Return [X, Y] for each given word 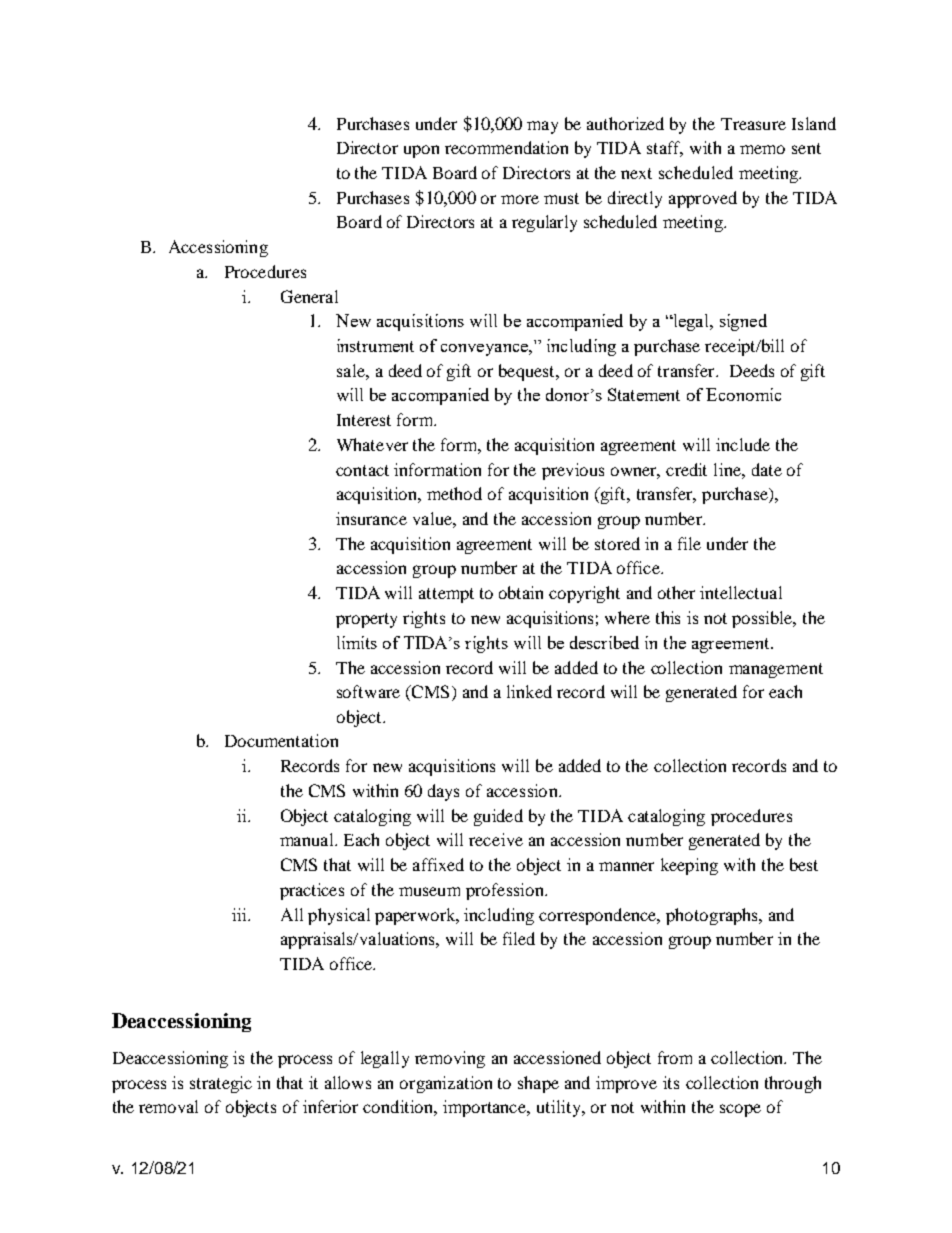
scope [740, 1110]
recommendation [506, 147]
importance [486, 1108]
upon [421, 151]
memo [762, 149]
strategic [221, 1084]
